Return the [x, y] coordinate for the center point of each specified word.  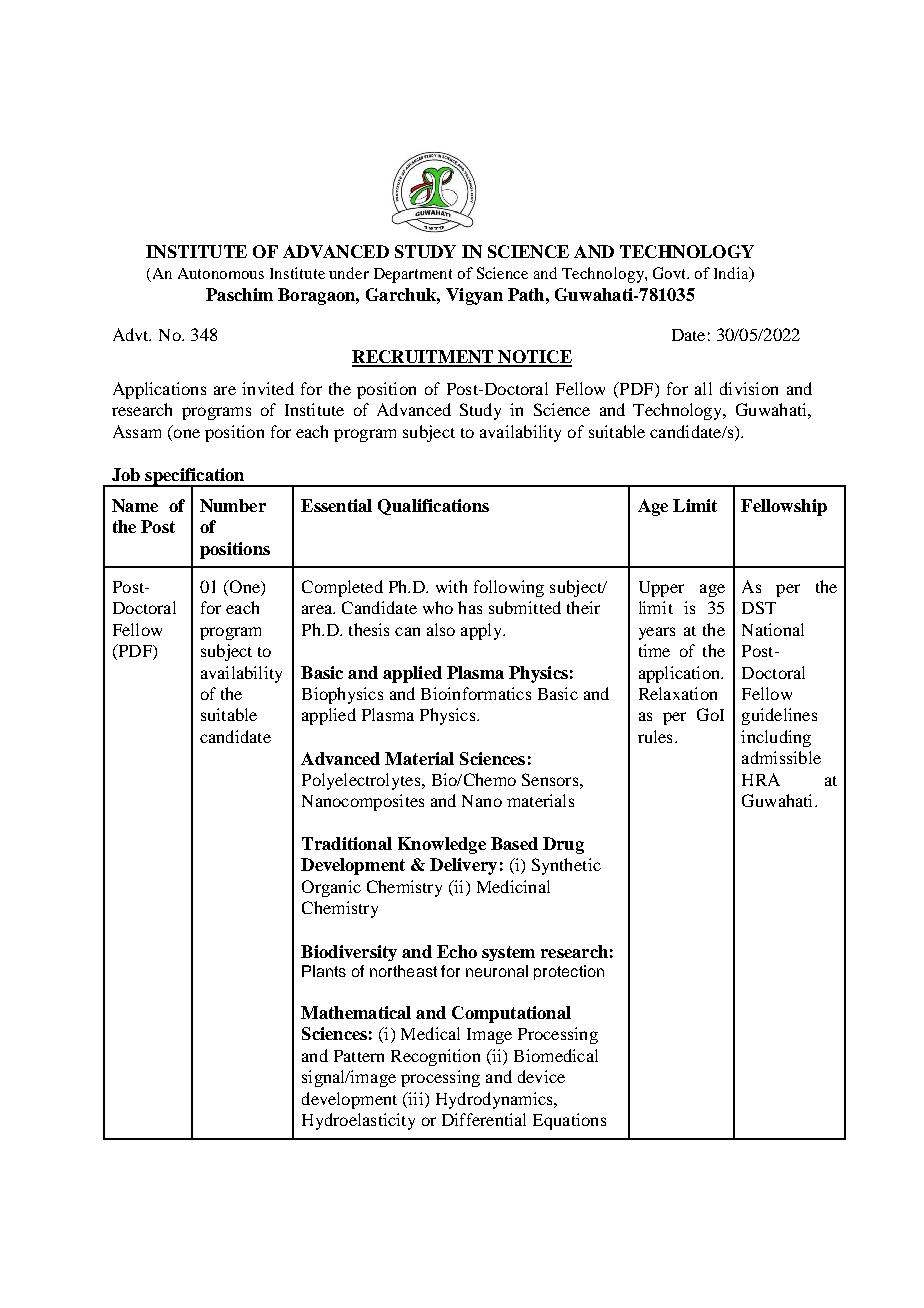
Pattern [359, 1056]
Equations [569, 1121]
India [732, 274]
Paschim [239, 294]
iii [416, 1098]
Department [413, 275]
